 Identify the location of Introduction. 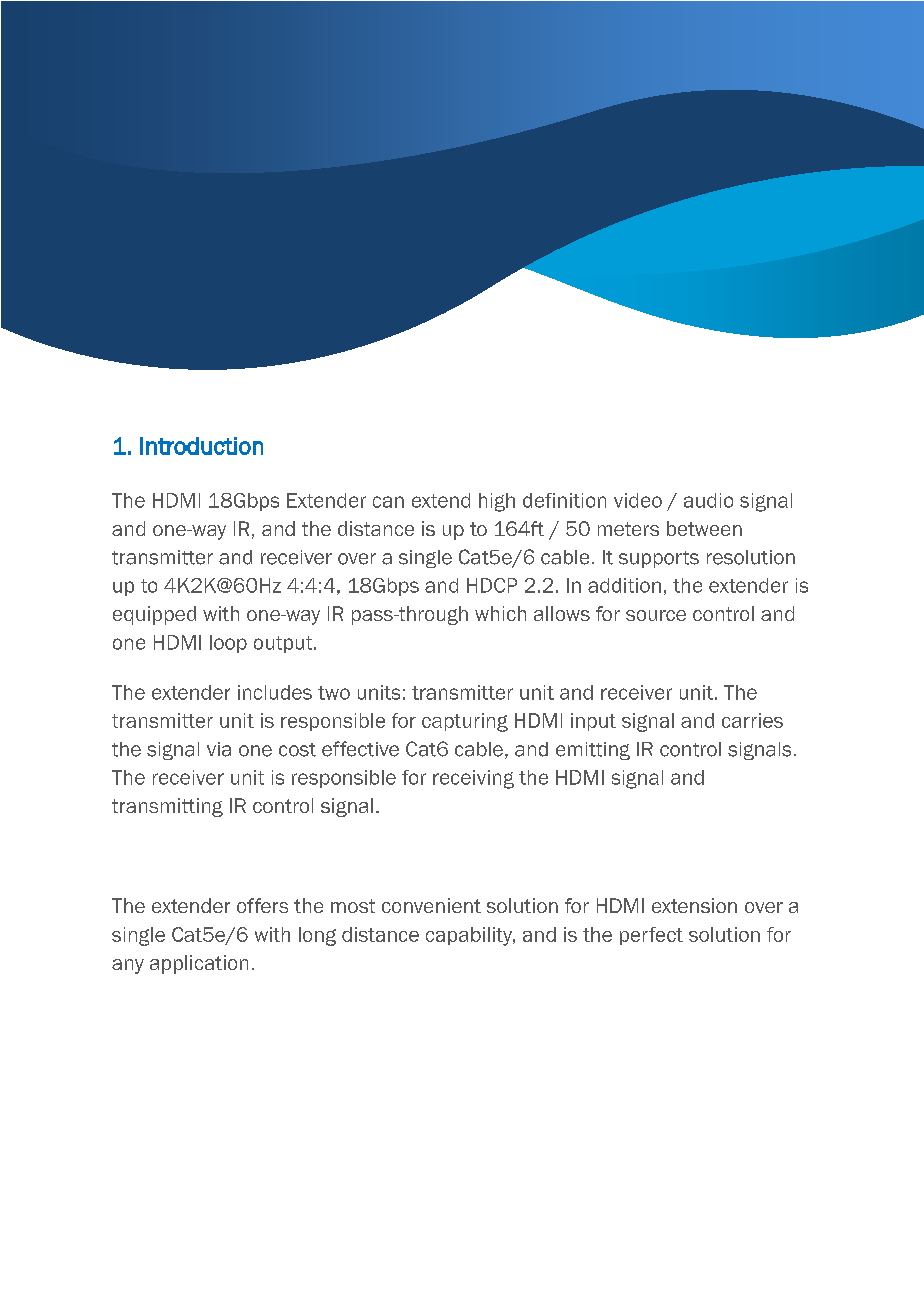
(201, 446).
